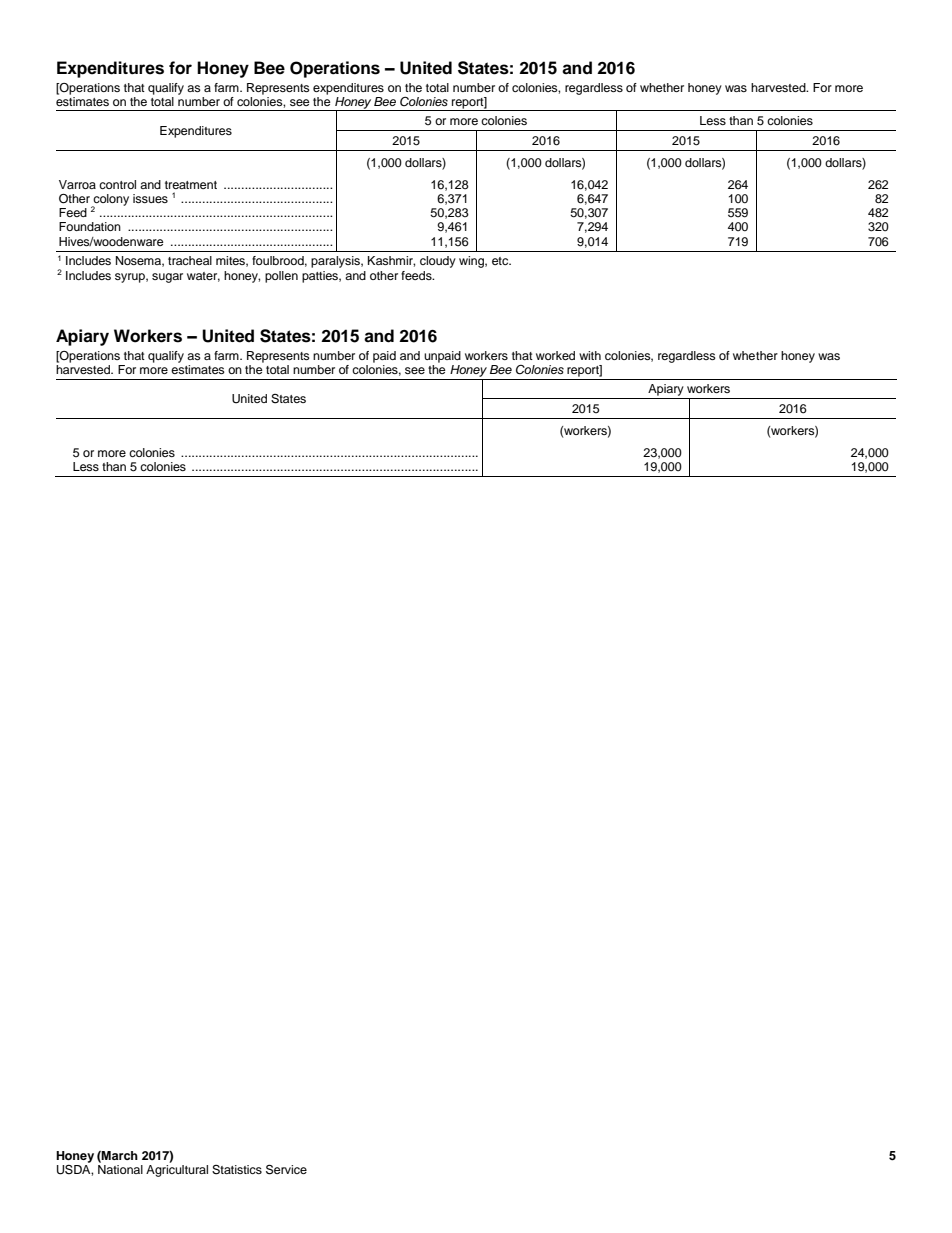 The image size is (952, 1233). What do you see at coordinates (555, 355) in the image?
I see `worked` at bounding box center [555, 355].
